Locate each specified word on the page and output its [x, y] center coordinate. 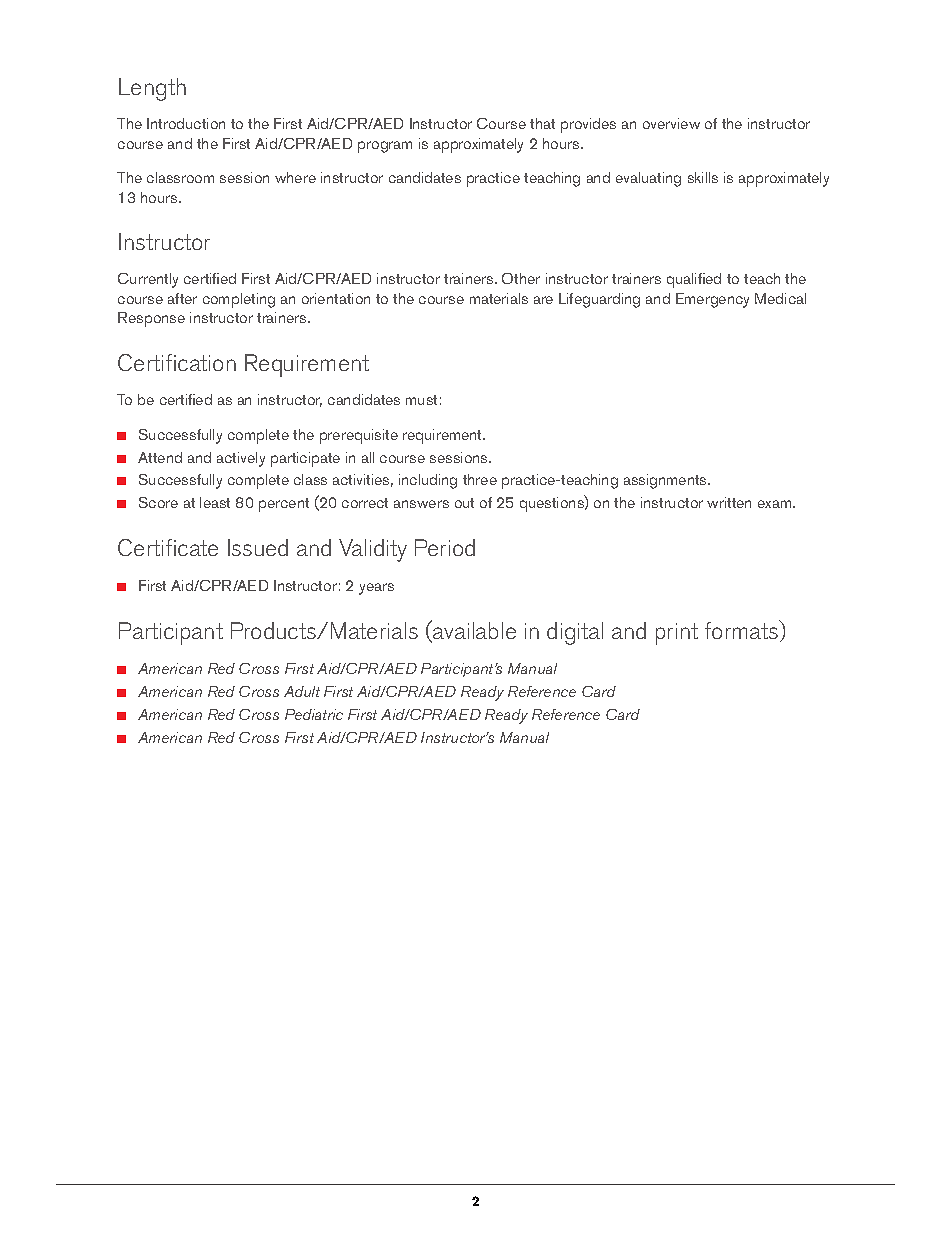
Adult [302, 691]
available [473, 631]
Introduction [186, 123]
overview [671, 123]
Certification [177, 362]
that [542, 123]
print [677, 634]
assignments [666, 481]
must [421, 400]
